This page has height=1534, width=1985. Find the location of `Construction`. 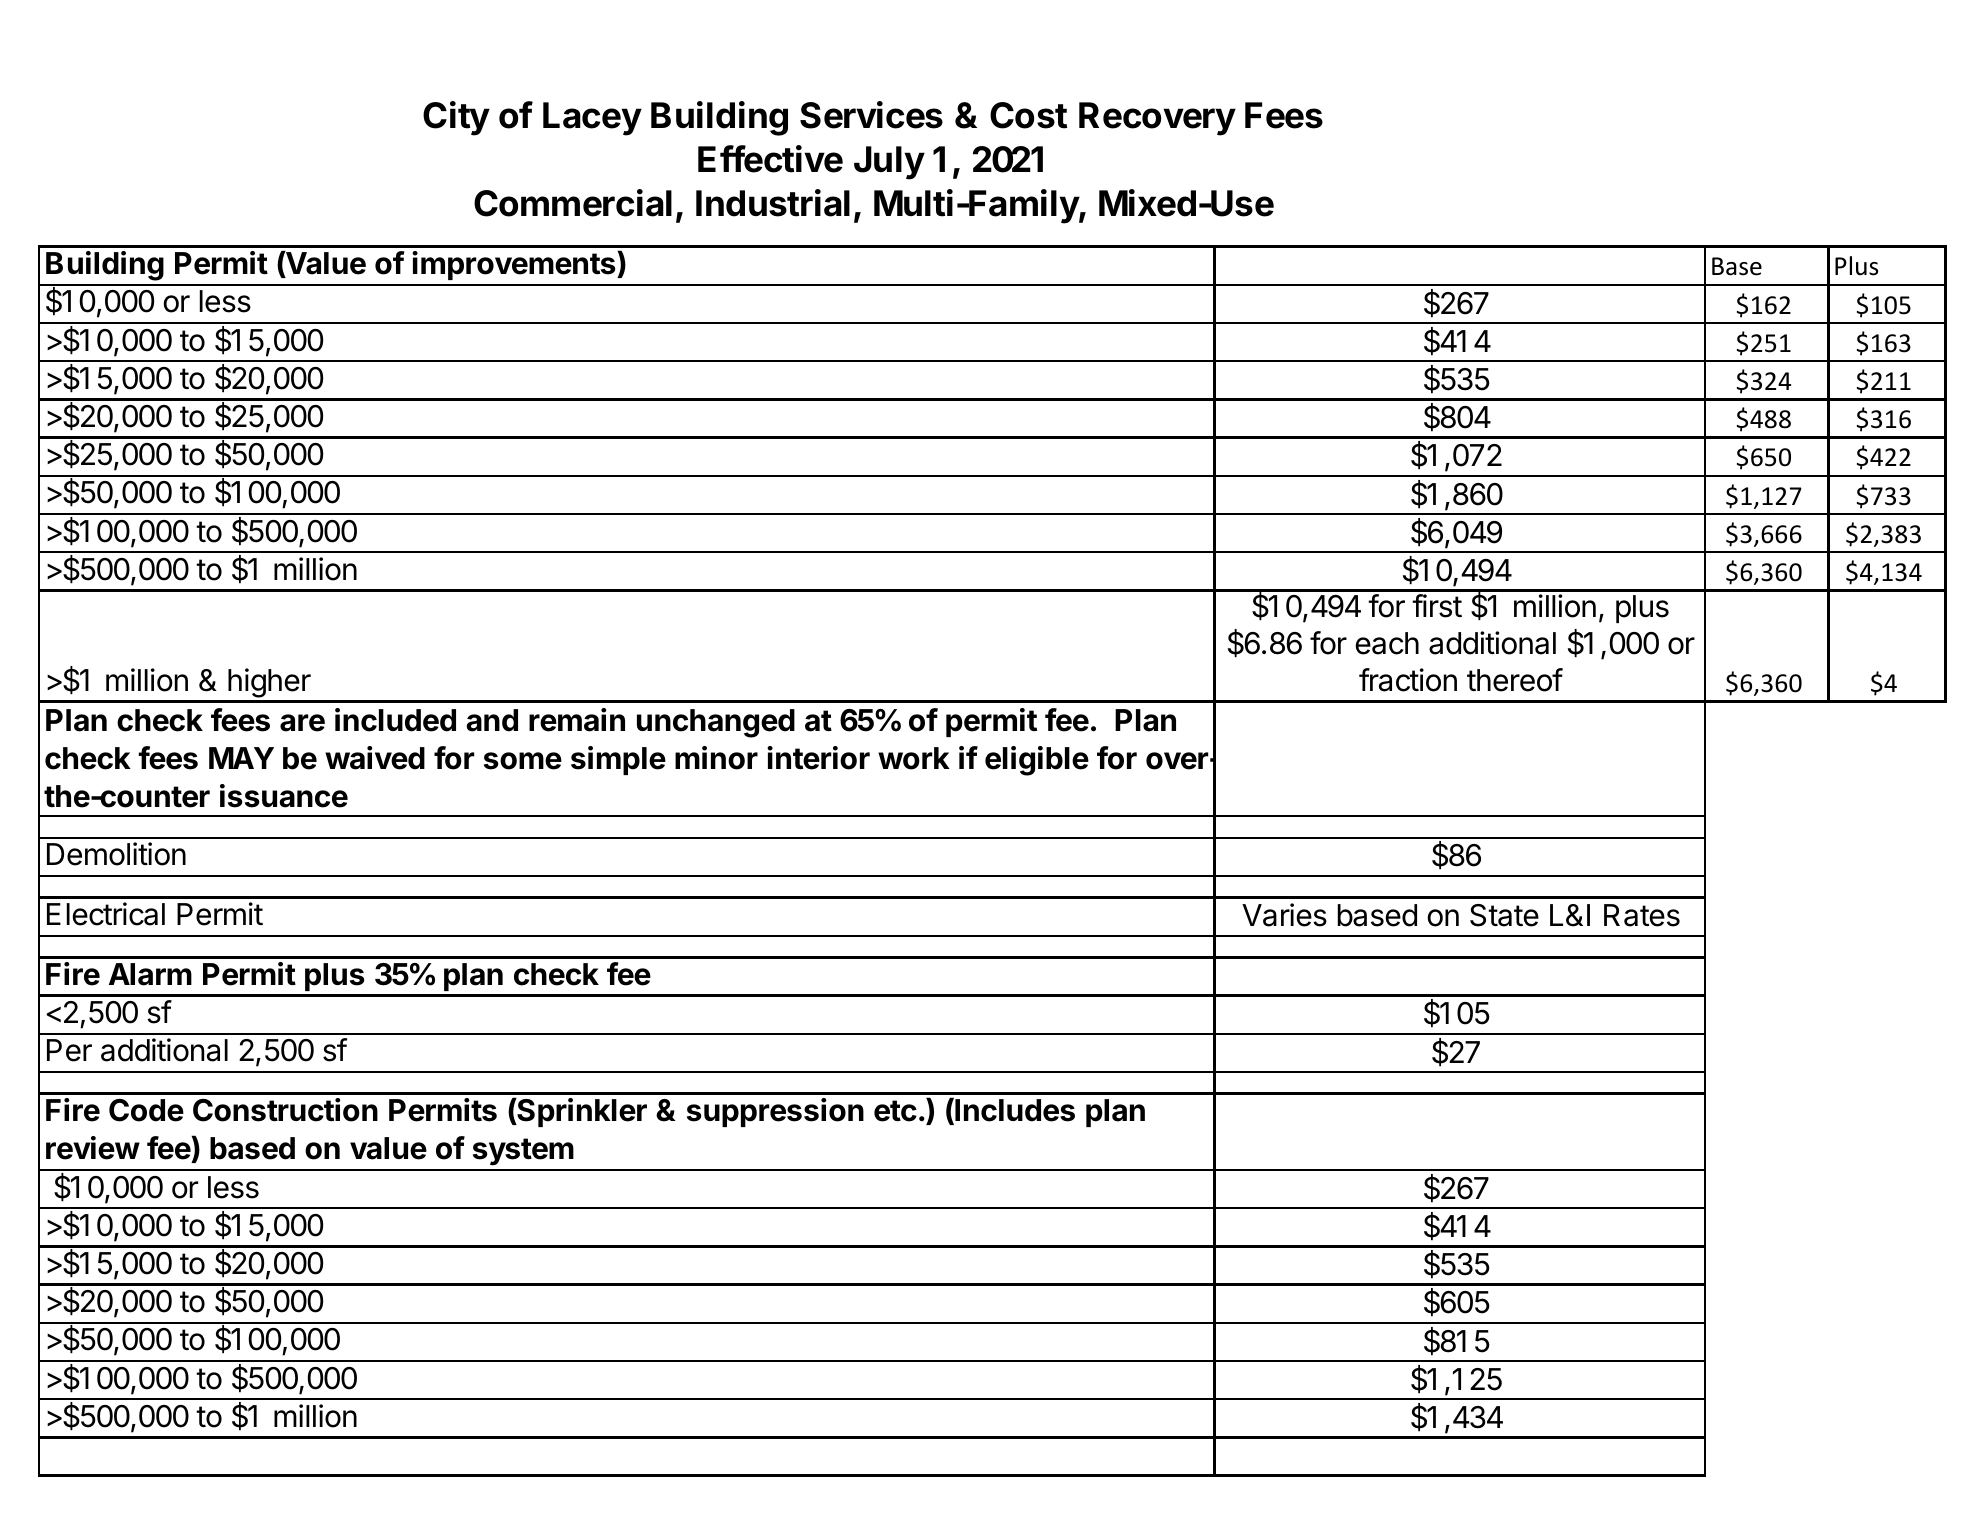

Construction is located at coordinates (285, 1110).
